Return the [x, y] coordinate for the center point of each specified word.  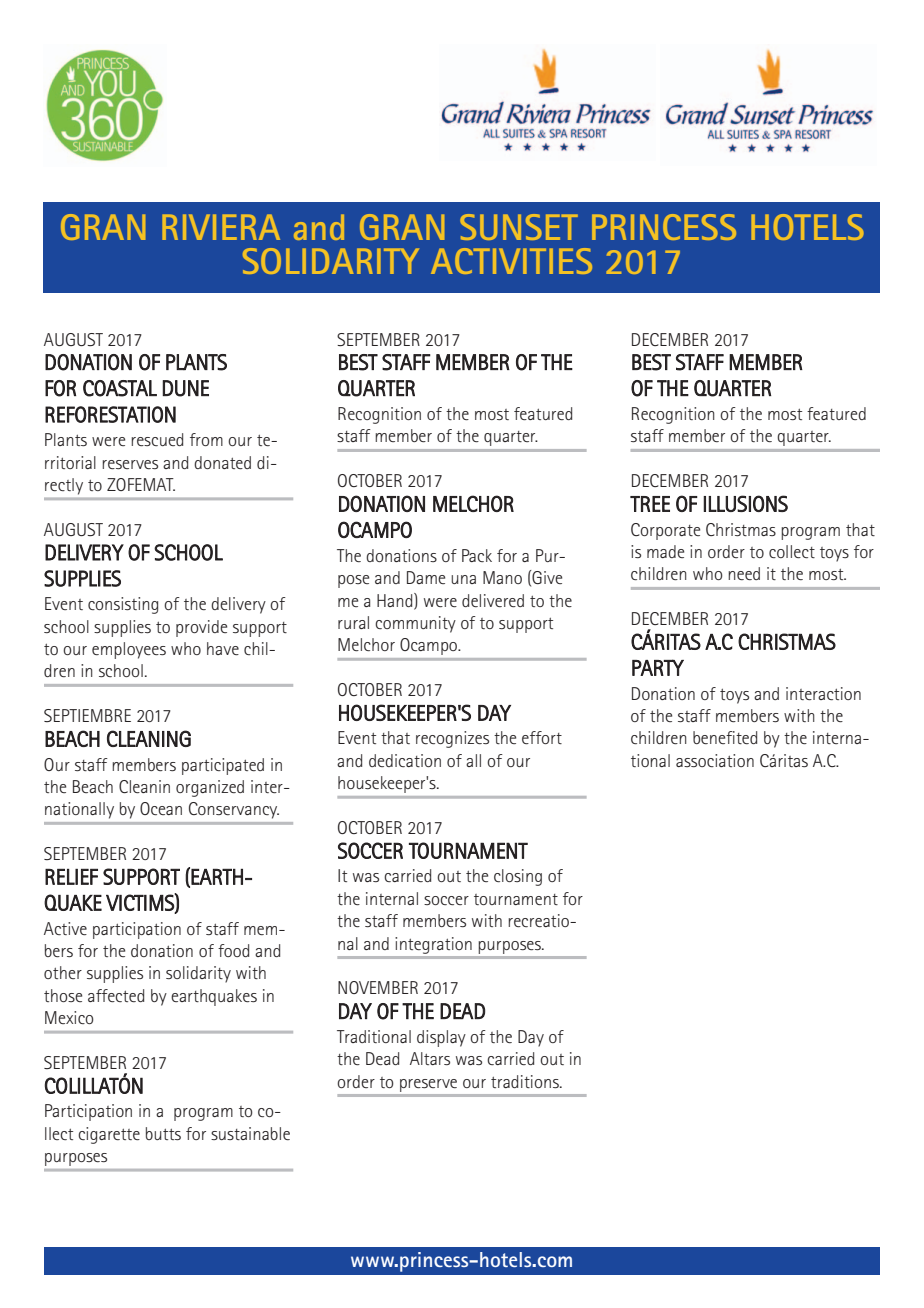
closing [518, 877]
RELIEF [71, 877]
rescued [157, 439]
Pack [477, 555]
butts [163, 1133]
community [415, 624]
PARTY [658, 667]
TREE [650, 504]
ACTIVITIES [511, 261]
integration [434, 945]
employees [129, 650]
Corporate [665, 531]
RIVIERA [221, 227]
